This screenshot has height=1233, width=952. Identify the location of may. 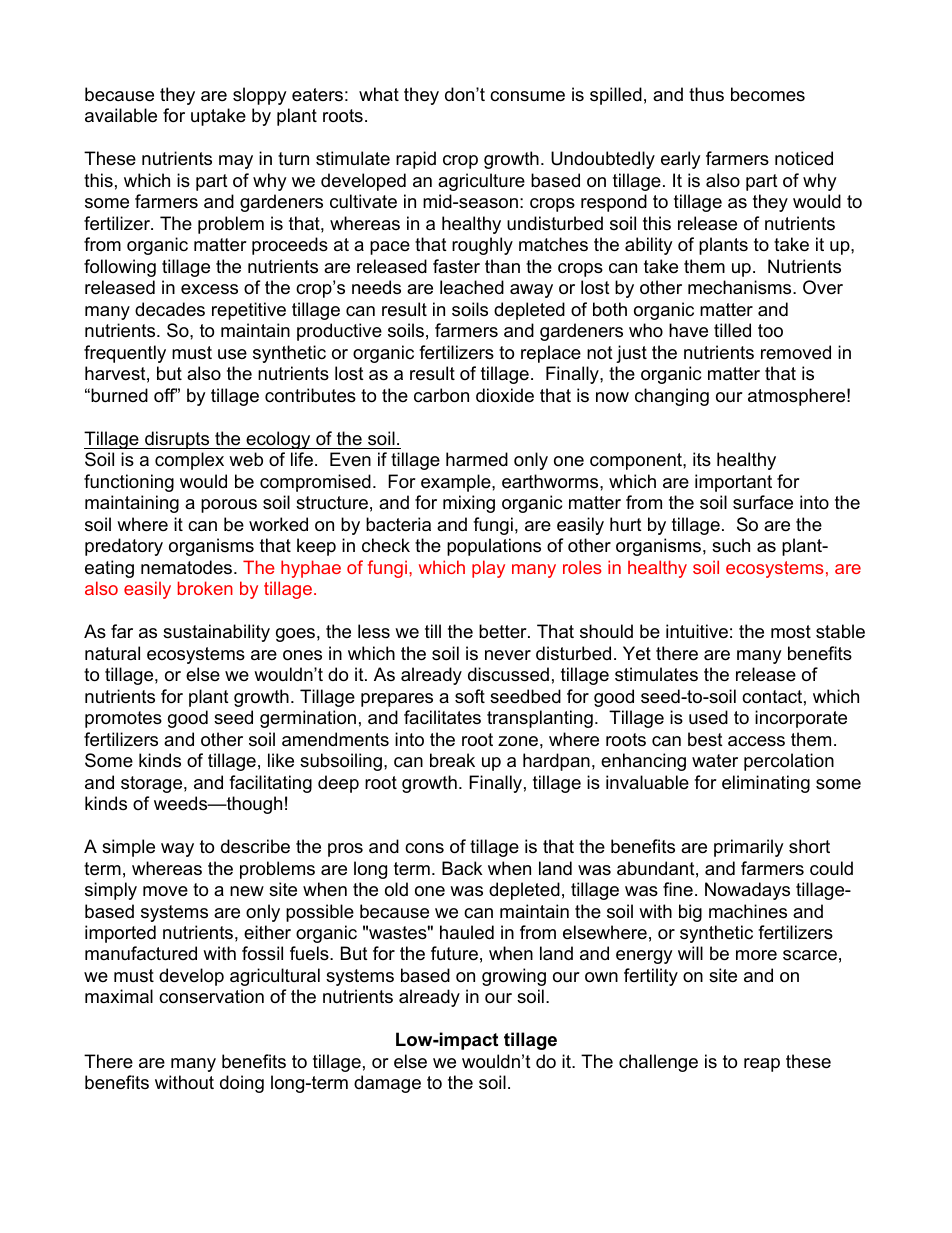
(236, 162).
